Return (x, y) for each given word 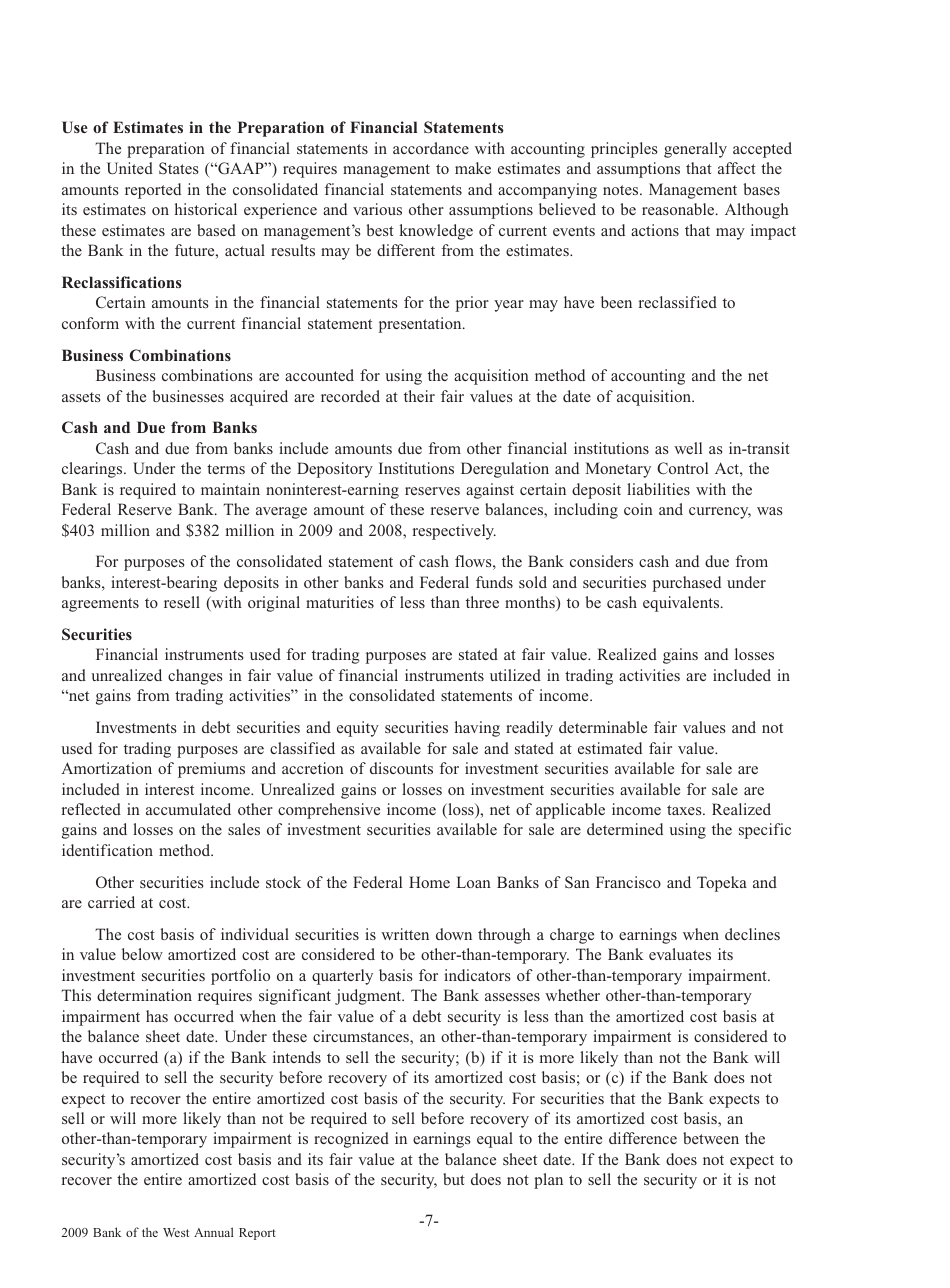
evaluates (680, 954)
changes (195, 677)
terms (226, 469)
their (419, 396)
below (142, 954)
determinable (603, 727)
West (176, 1232)
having (477, 729)
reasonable (679, 209)
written (405, 934)
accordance (431, 148)
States (178, 168)
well (688, 448)
